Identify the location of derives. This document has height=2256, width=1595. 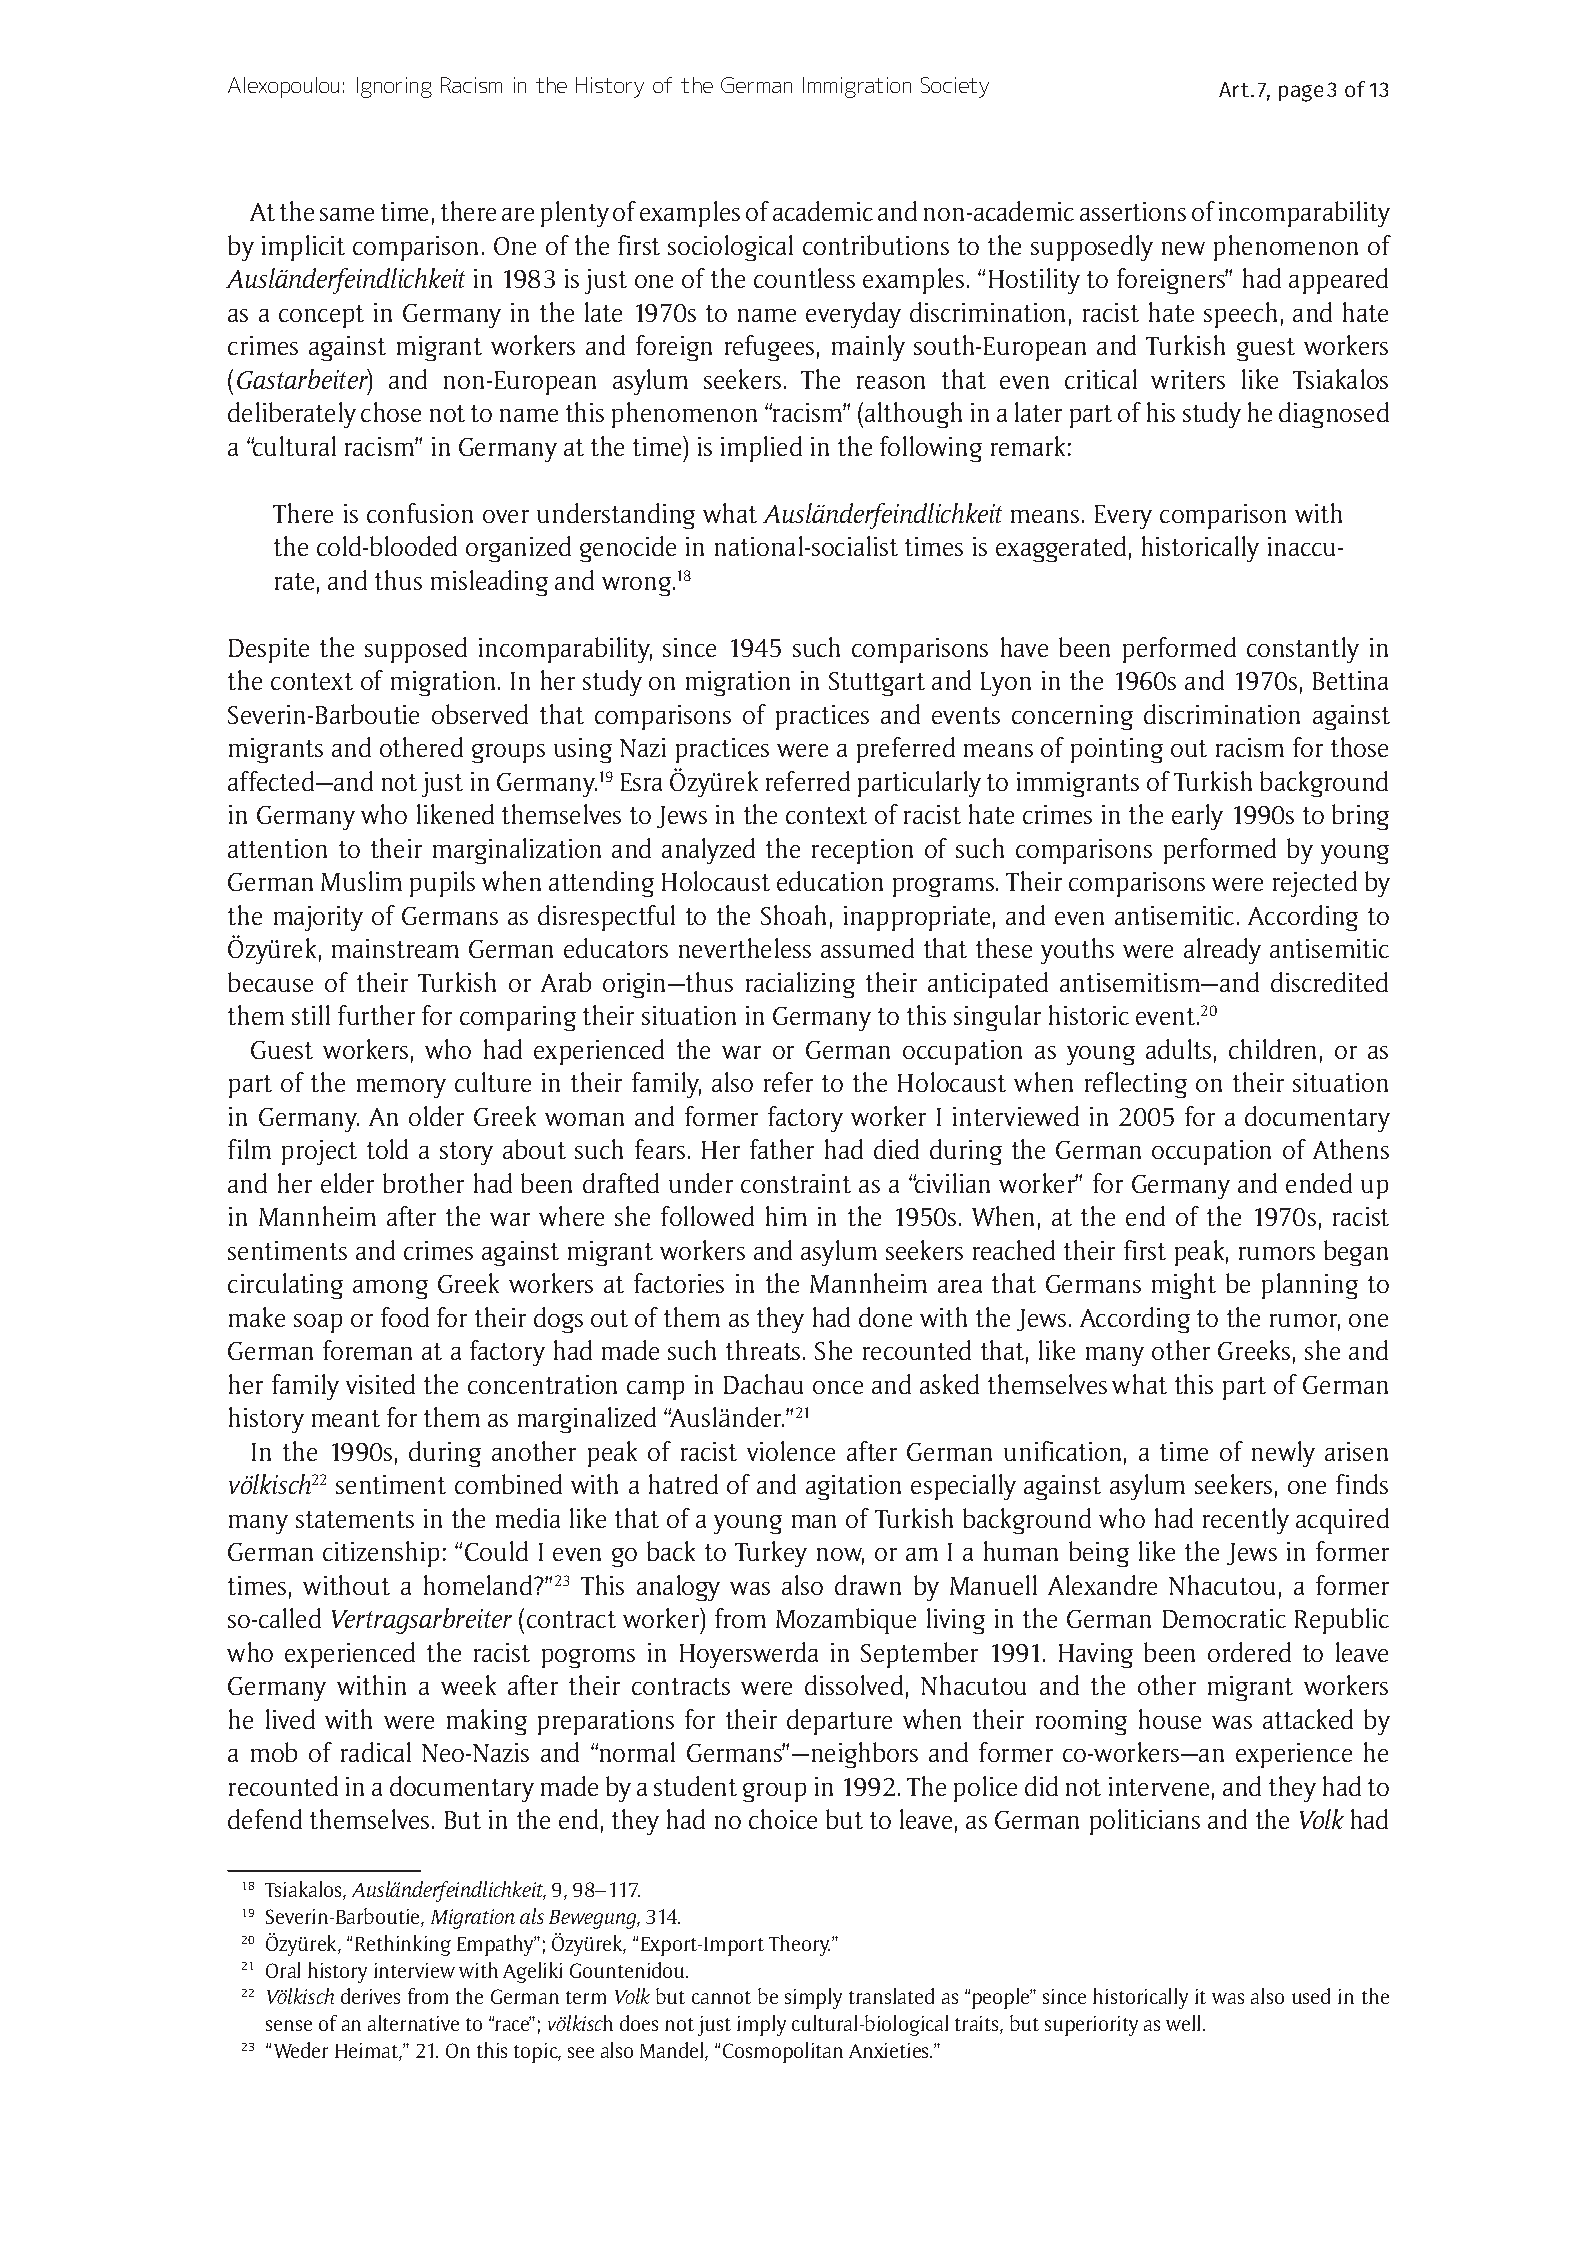
(370, 1996).
